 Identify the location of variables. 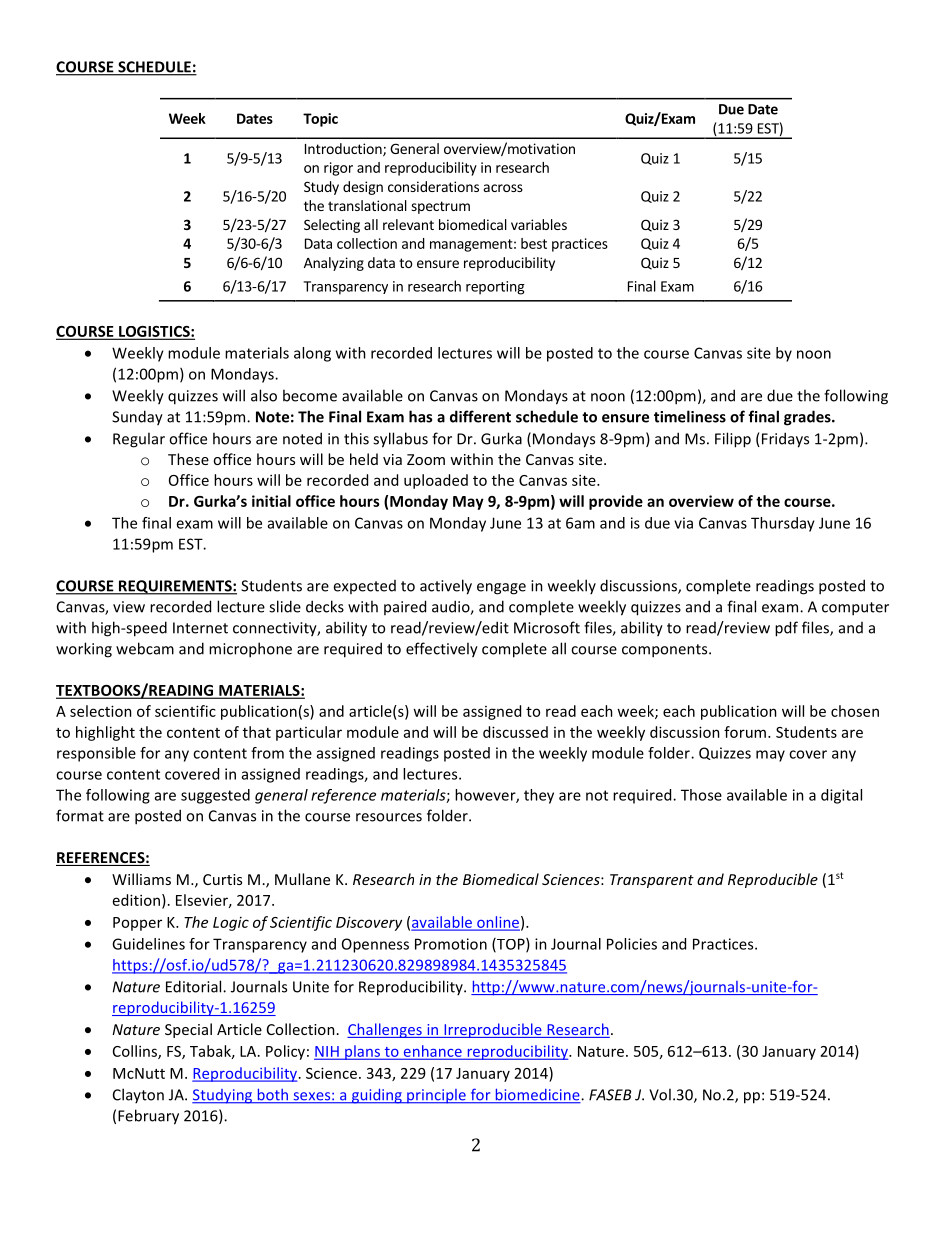
(539, 224).
